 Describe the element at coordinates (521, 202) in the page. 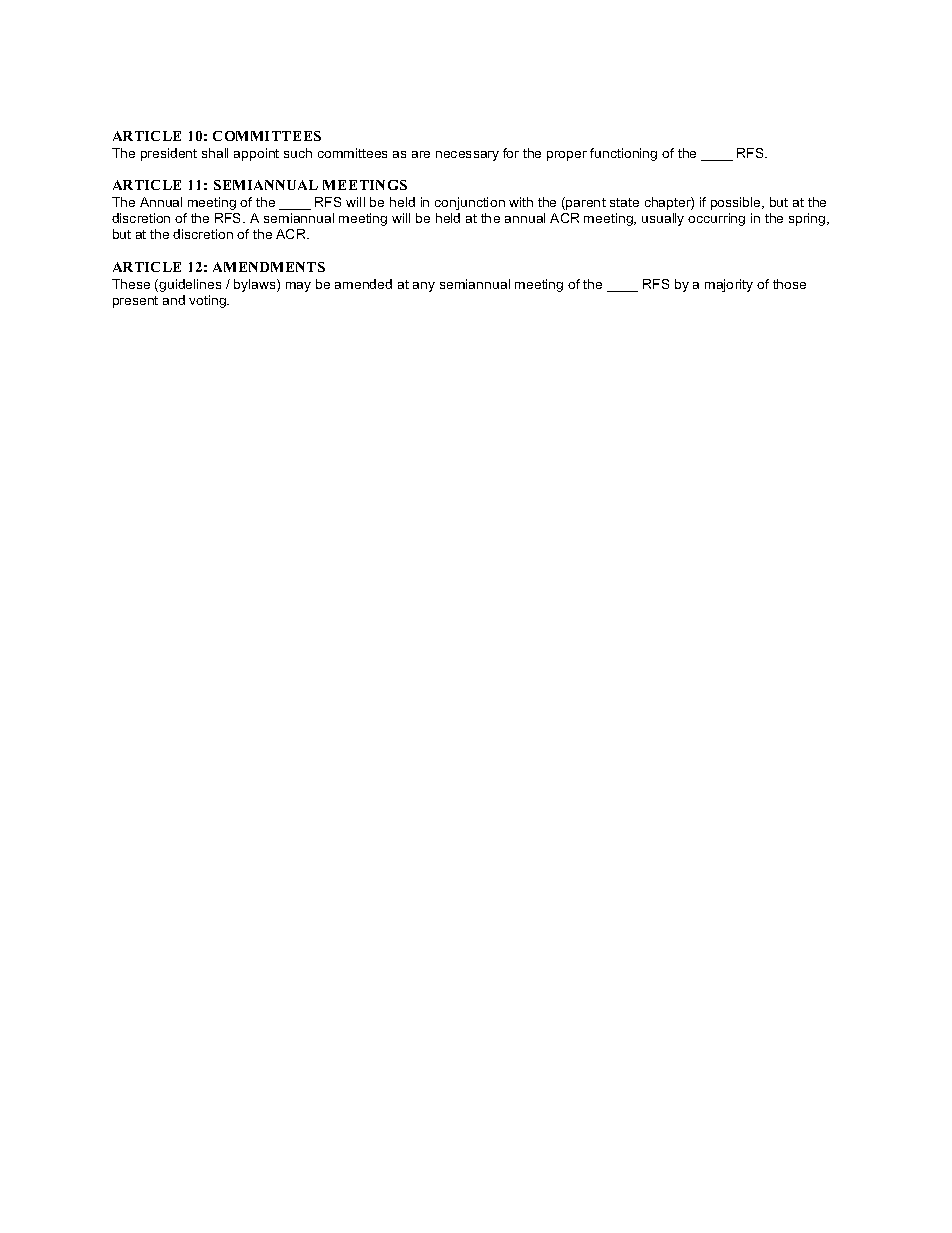

I see `with` at that location.
